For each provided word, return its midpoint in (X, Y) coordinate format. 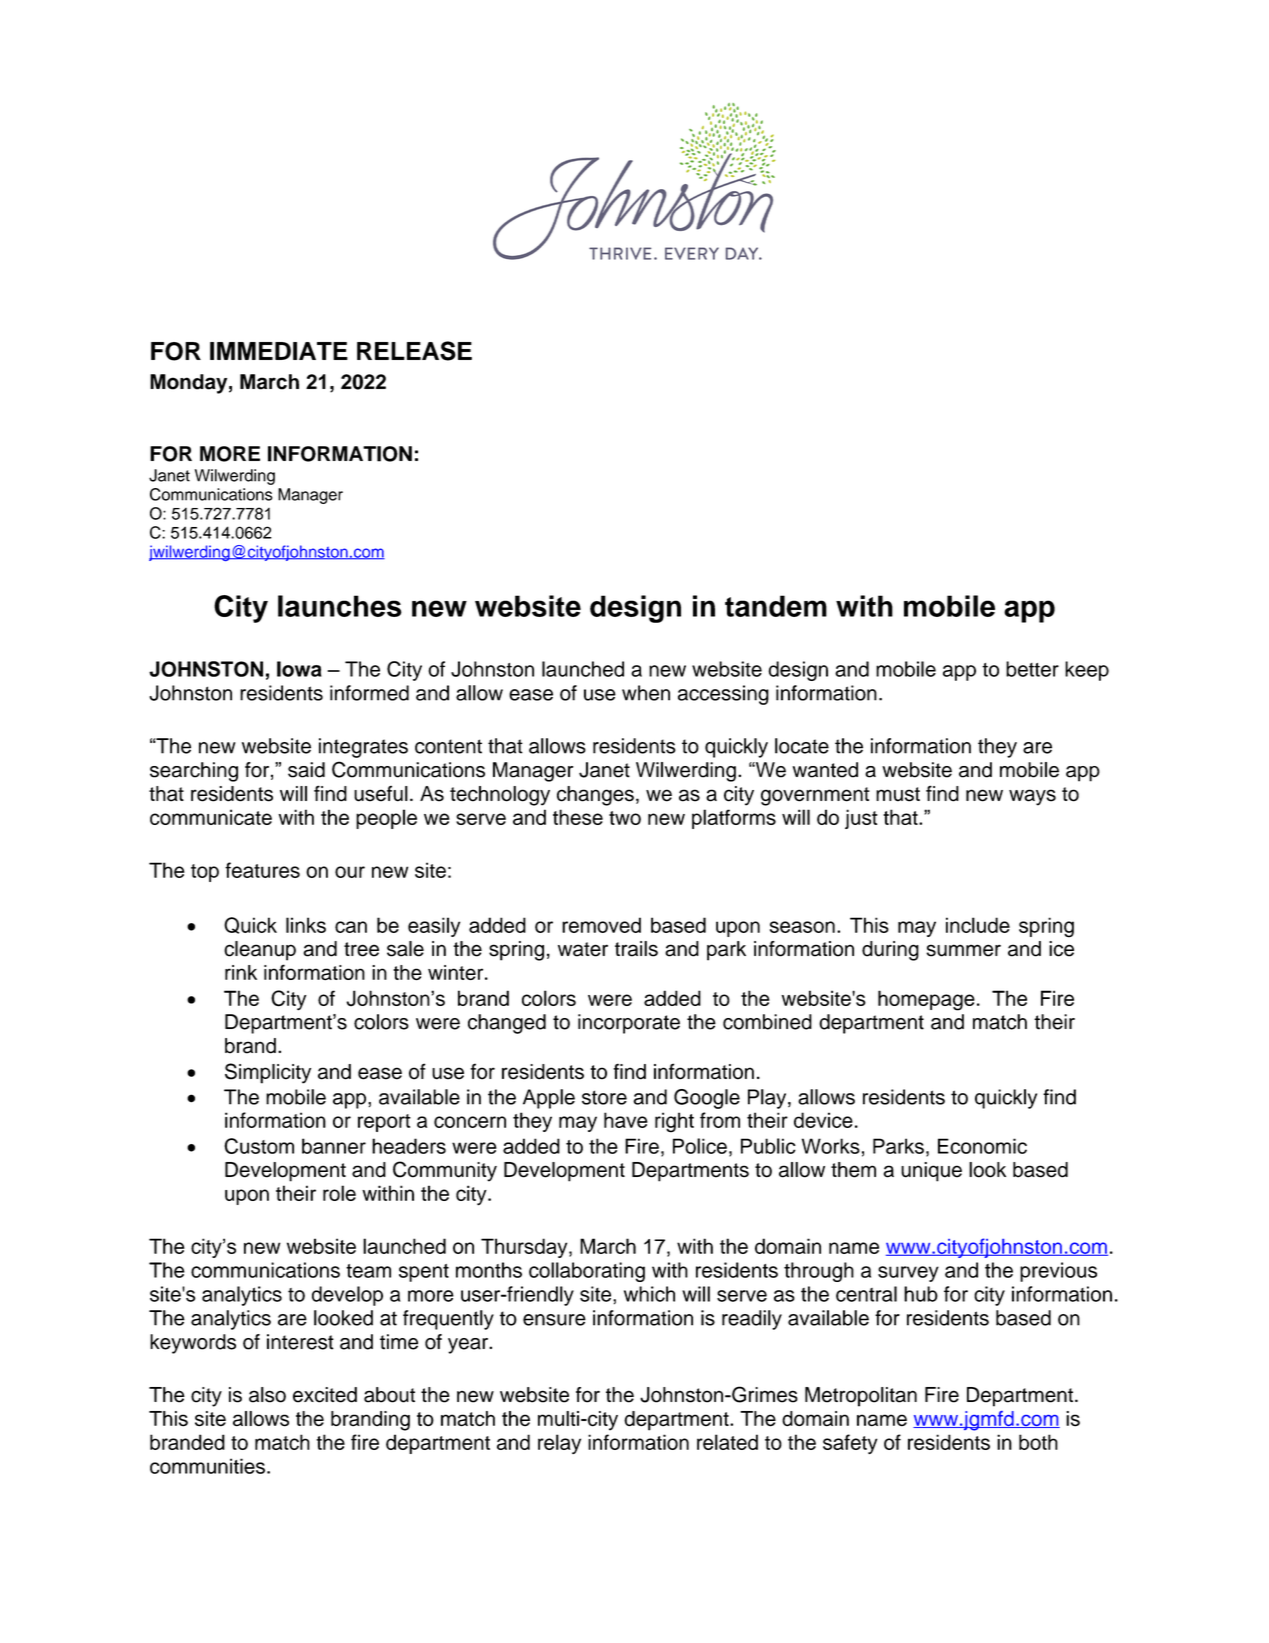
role (339, 1193)
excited (325, 1395)
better (1032, 669)
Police (700, 1146)
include (978, 925)
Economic (982, 1146)
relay (559, 1444)
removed (601, 925)
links (306, 925)
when (646, 693)
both (1038, 1442)
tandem (776, 606)
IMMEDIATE (279, 351)
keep (1087, 671)
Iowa (299, 669)
